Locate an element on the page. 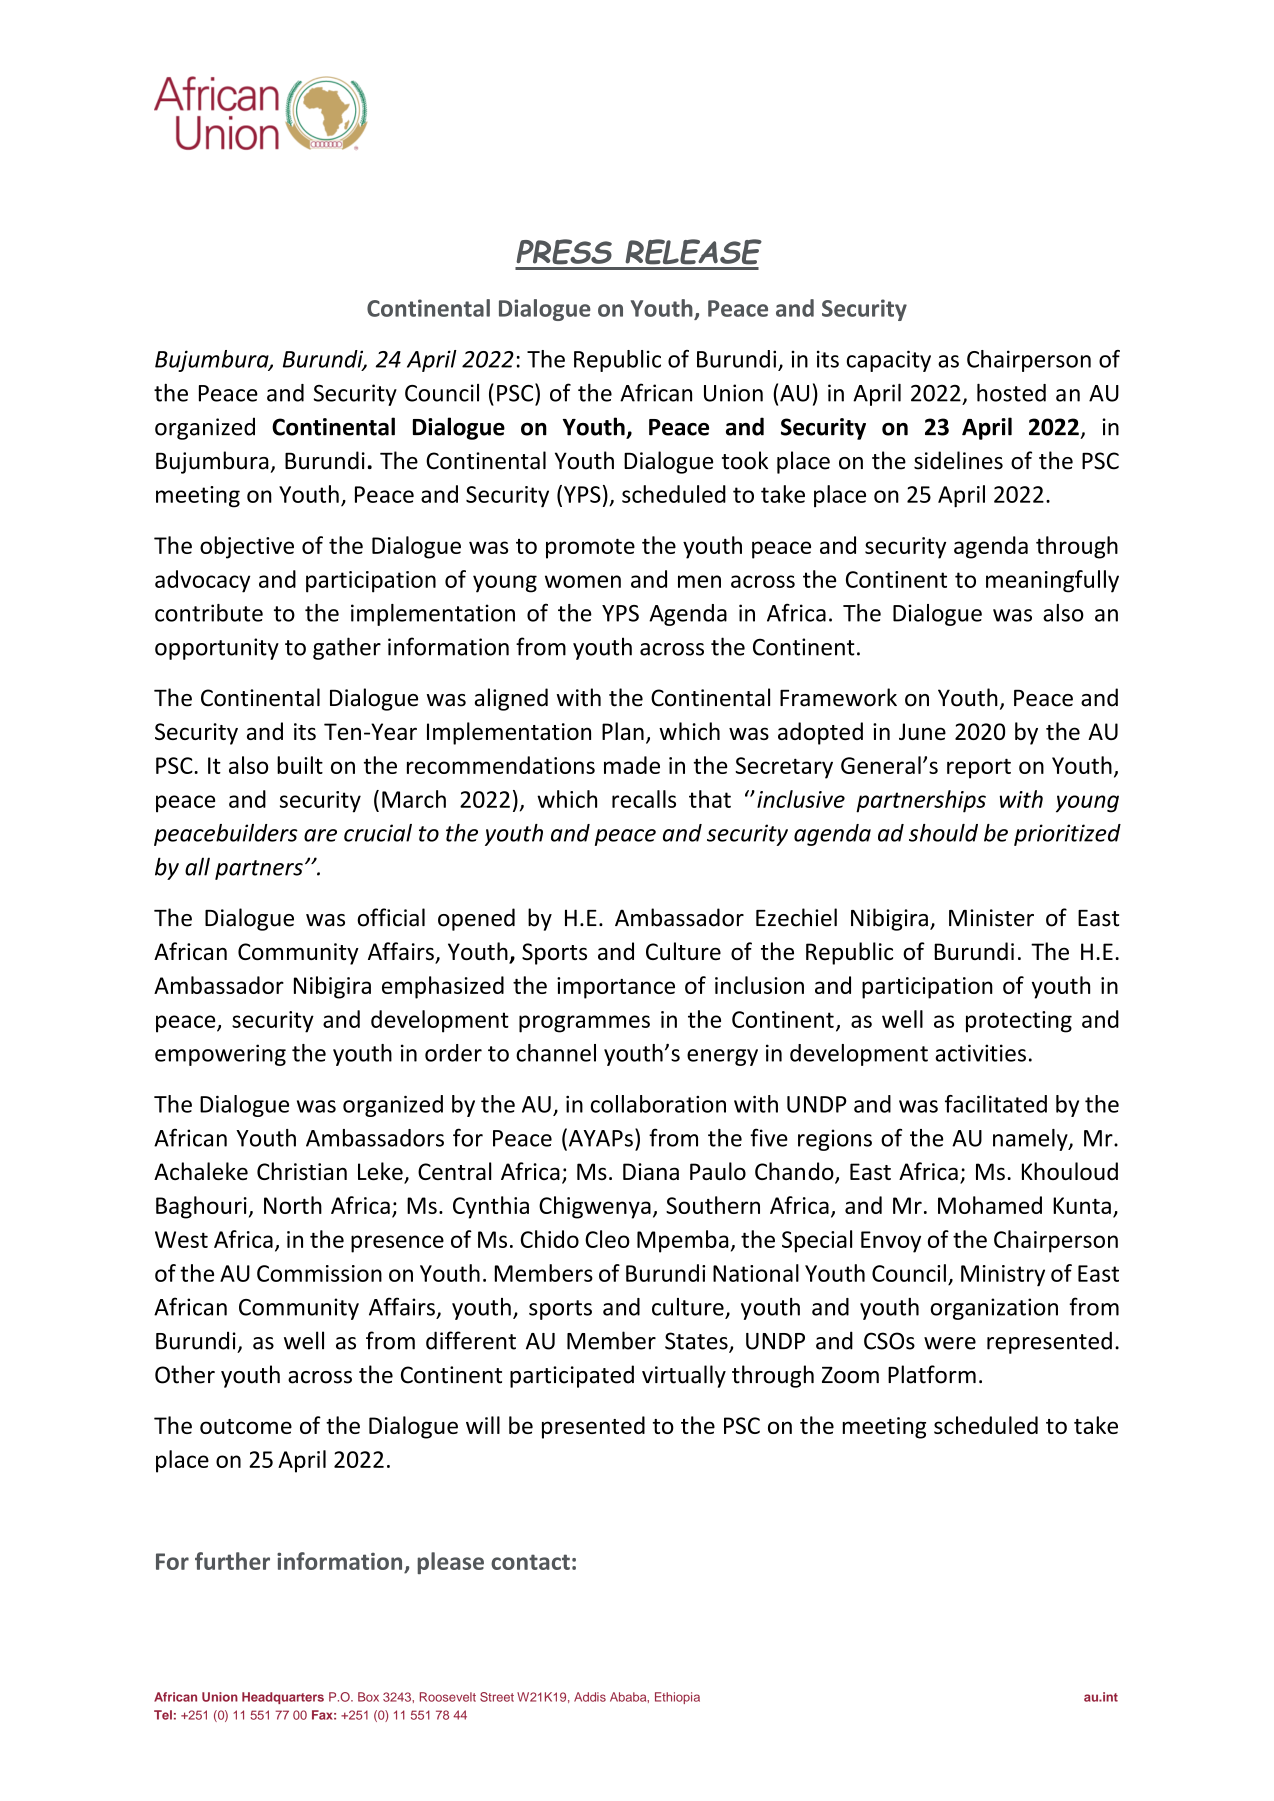 The image size is (1274, 1801). Addis is located at coordinates (590, 1697).
